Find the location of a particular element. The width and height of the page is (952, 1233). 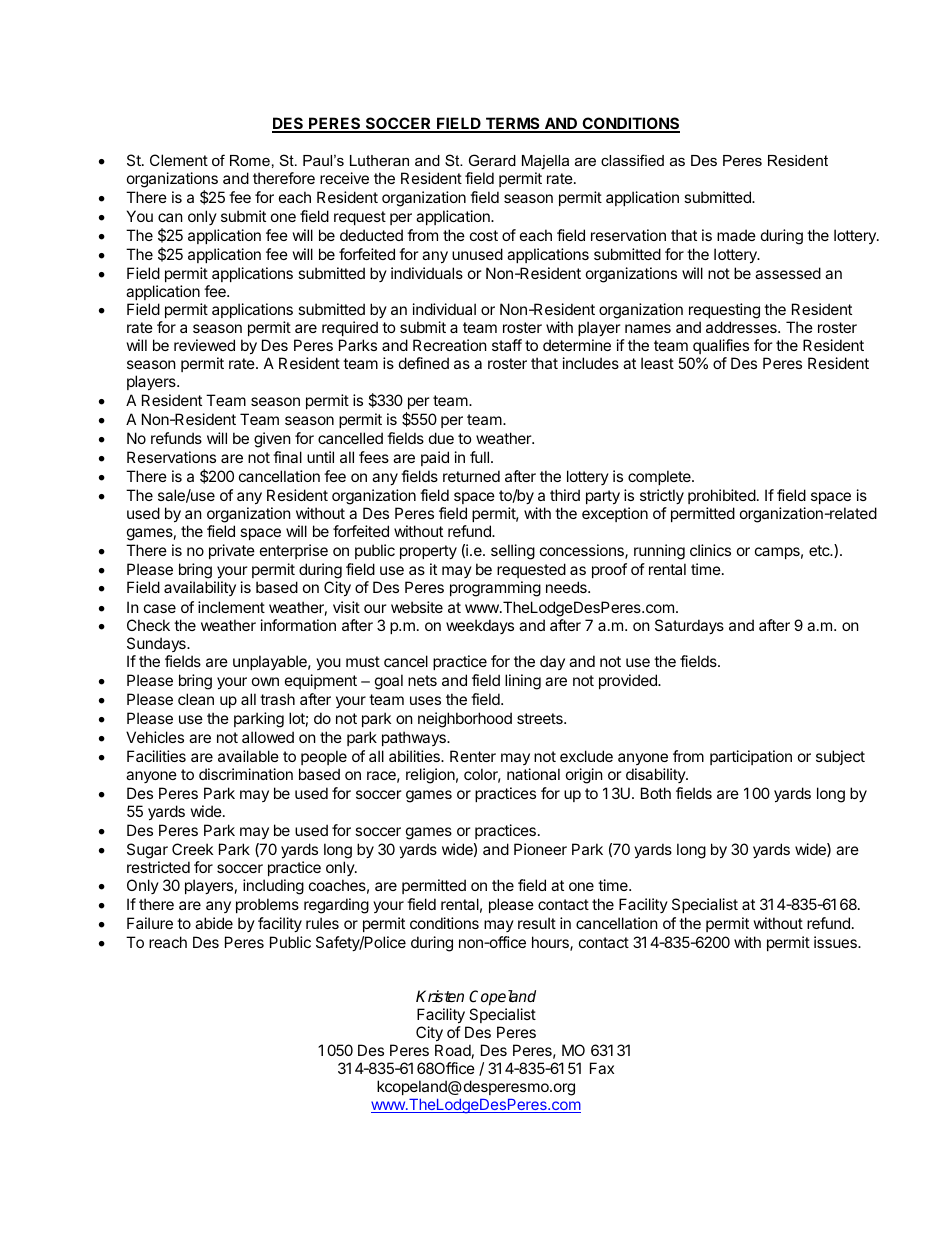

made is located at coordinates (736, 235).
